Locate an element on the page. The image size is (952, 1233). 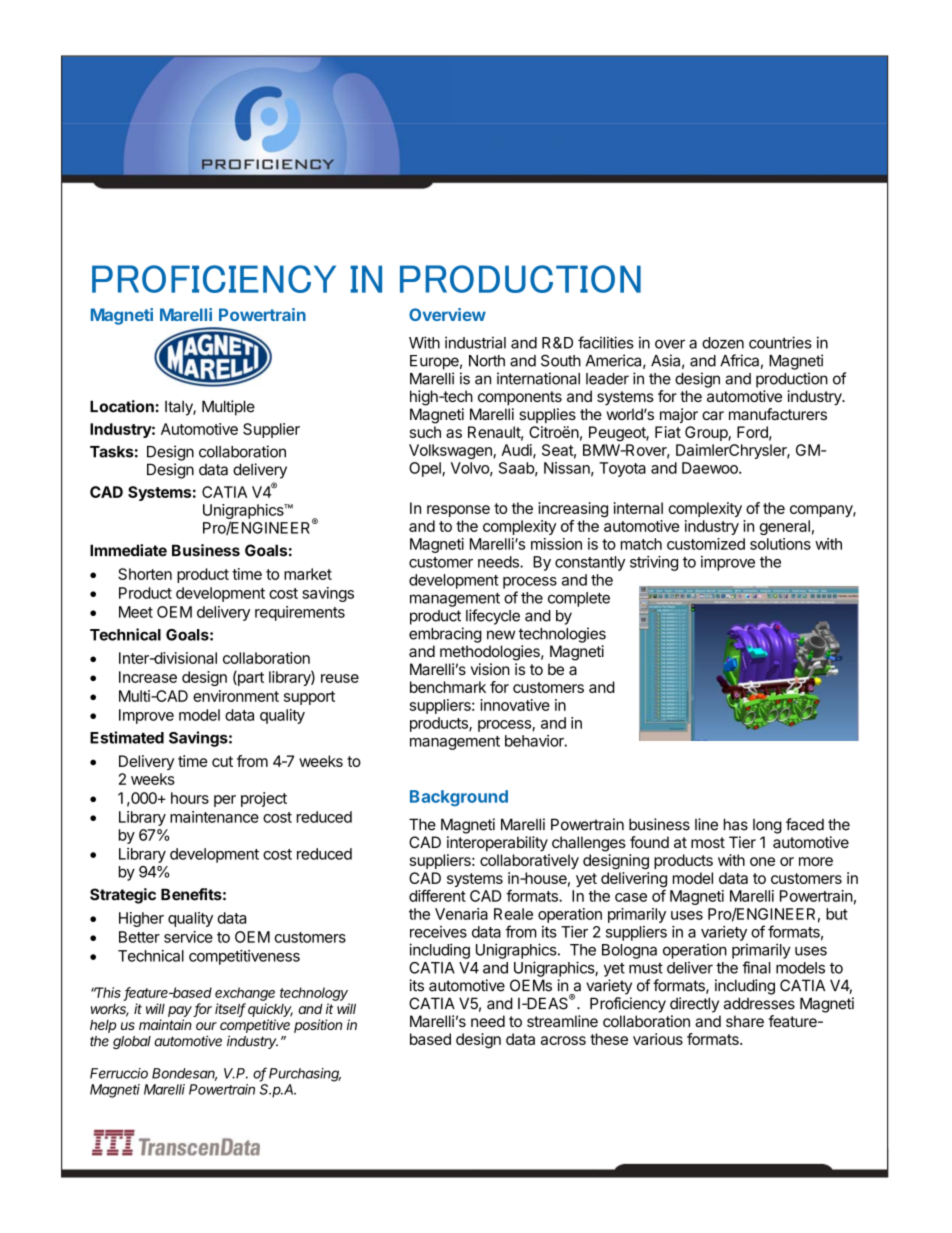
Shorten is located at coordinates (145, 574).
